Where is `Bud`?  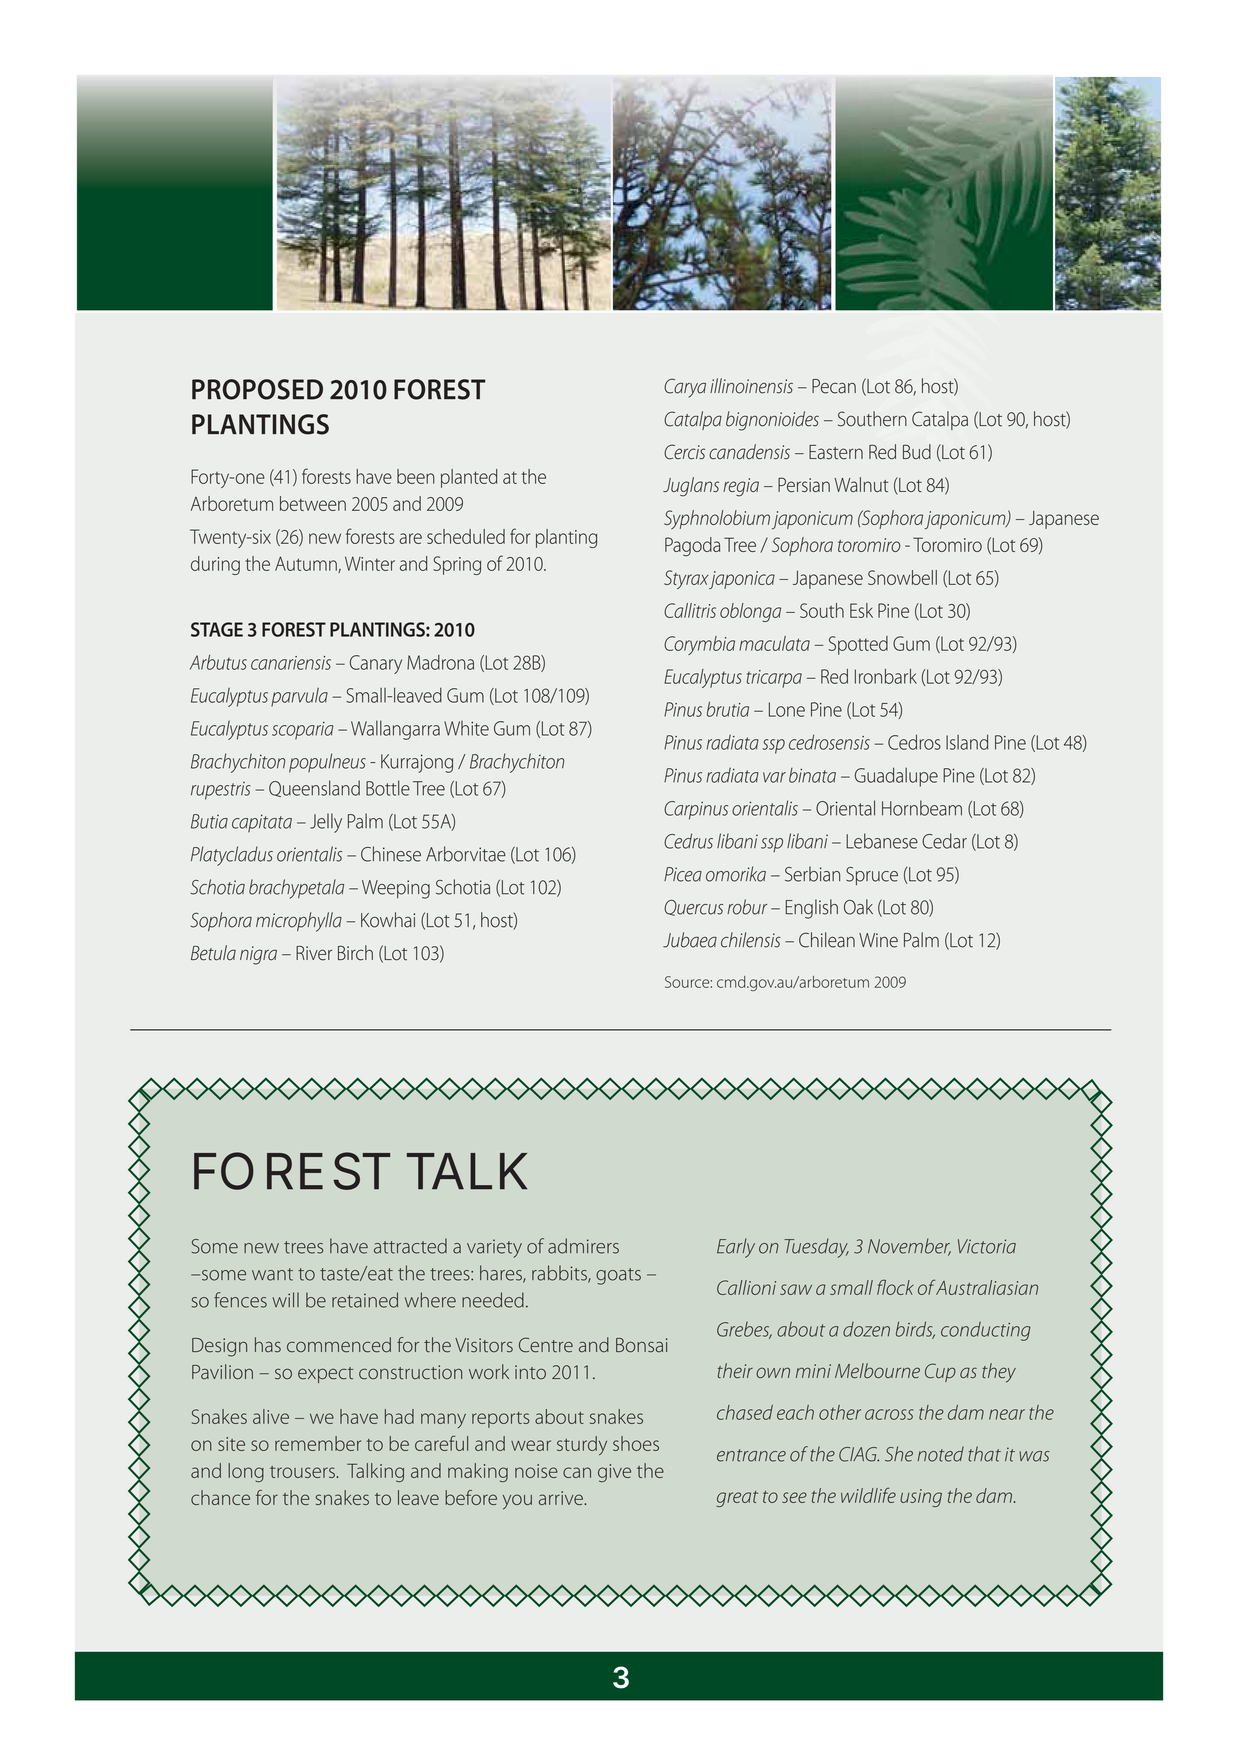
Bud is located at coordinates (917, 451).
